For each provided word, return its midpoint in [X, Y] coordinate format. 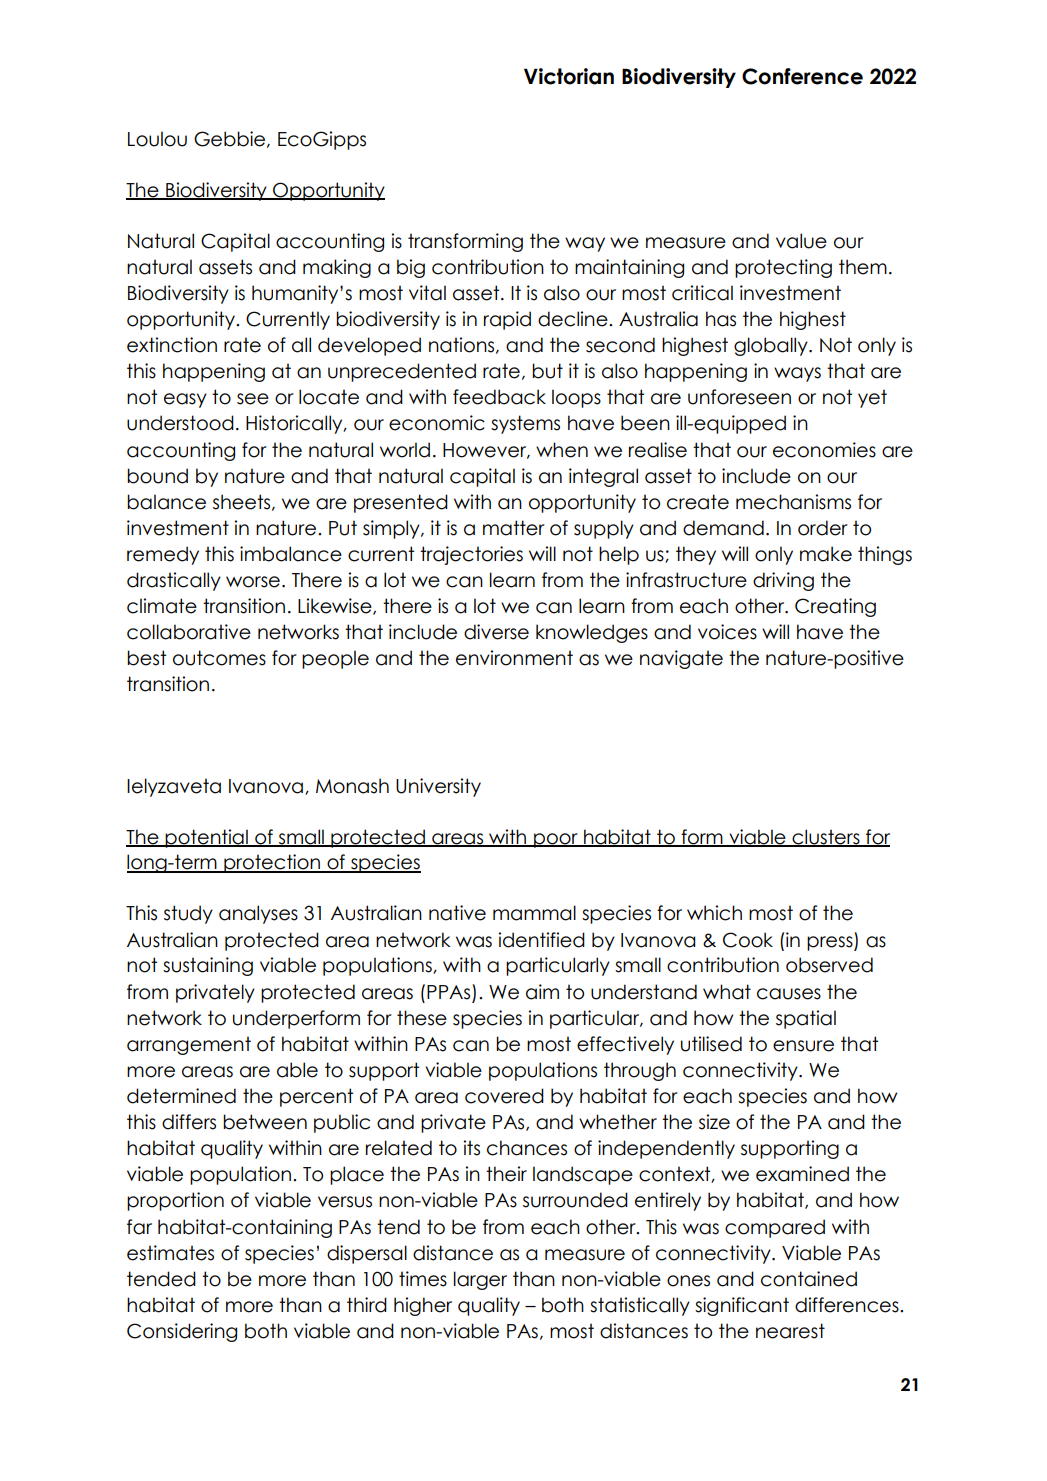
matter [514, 528]
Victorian [569, 76]
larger [480, 1280]
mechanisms [793, 502]
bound [157, 476]
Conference [802, 76]
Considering [182, 1332]
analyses [258, 914]
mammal [534, 913]
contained [809, 1279]
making [337, 268]
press [831, 943]
